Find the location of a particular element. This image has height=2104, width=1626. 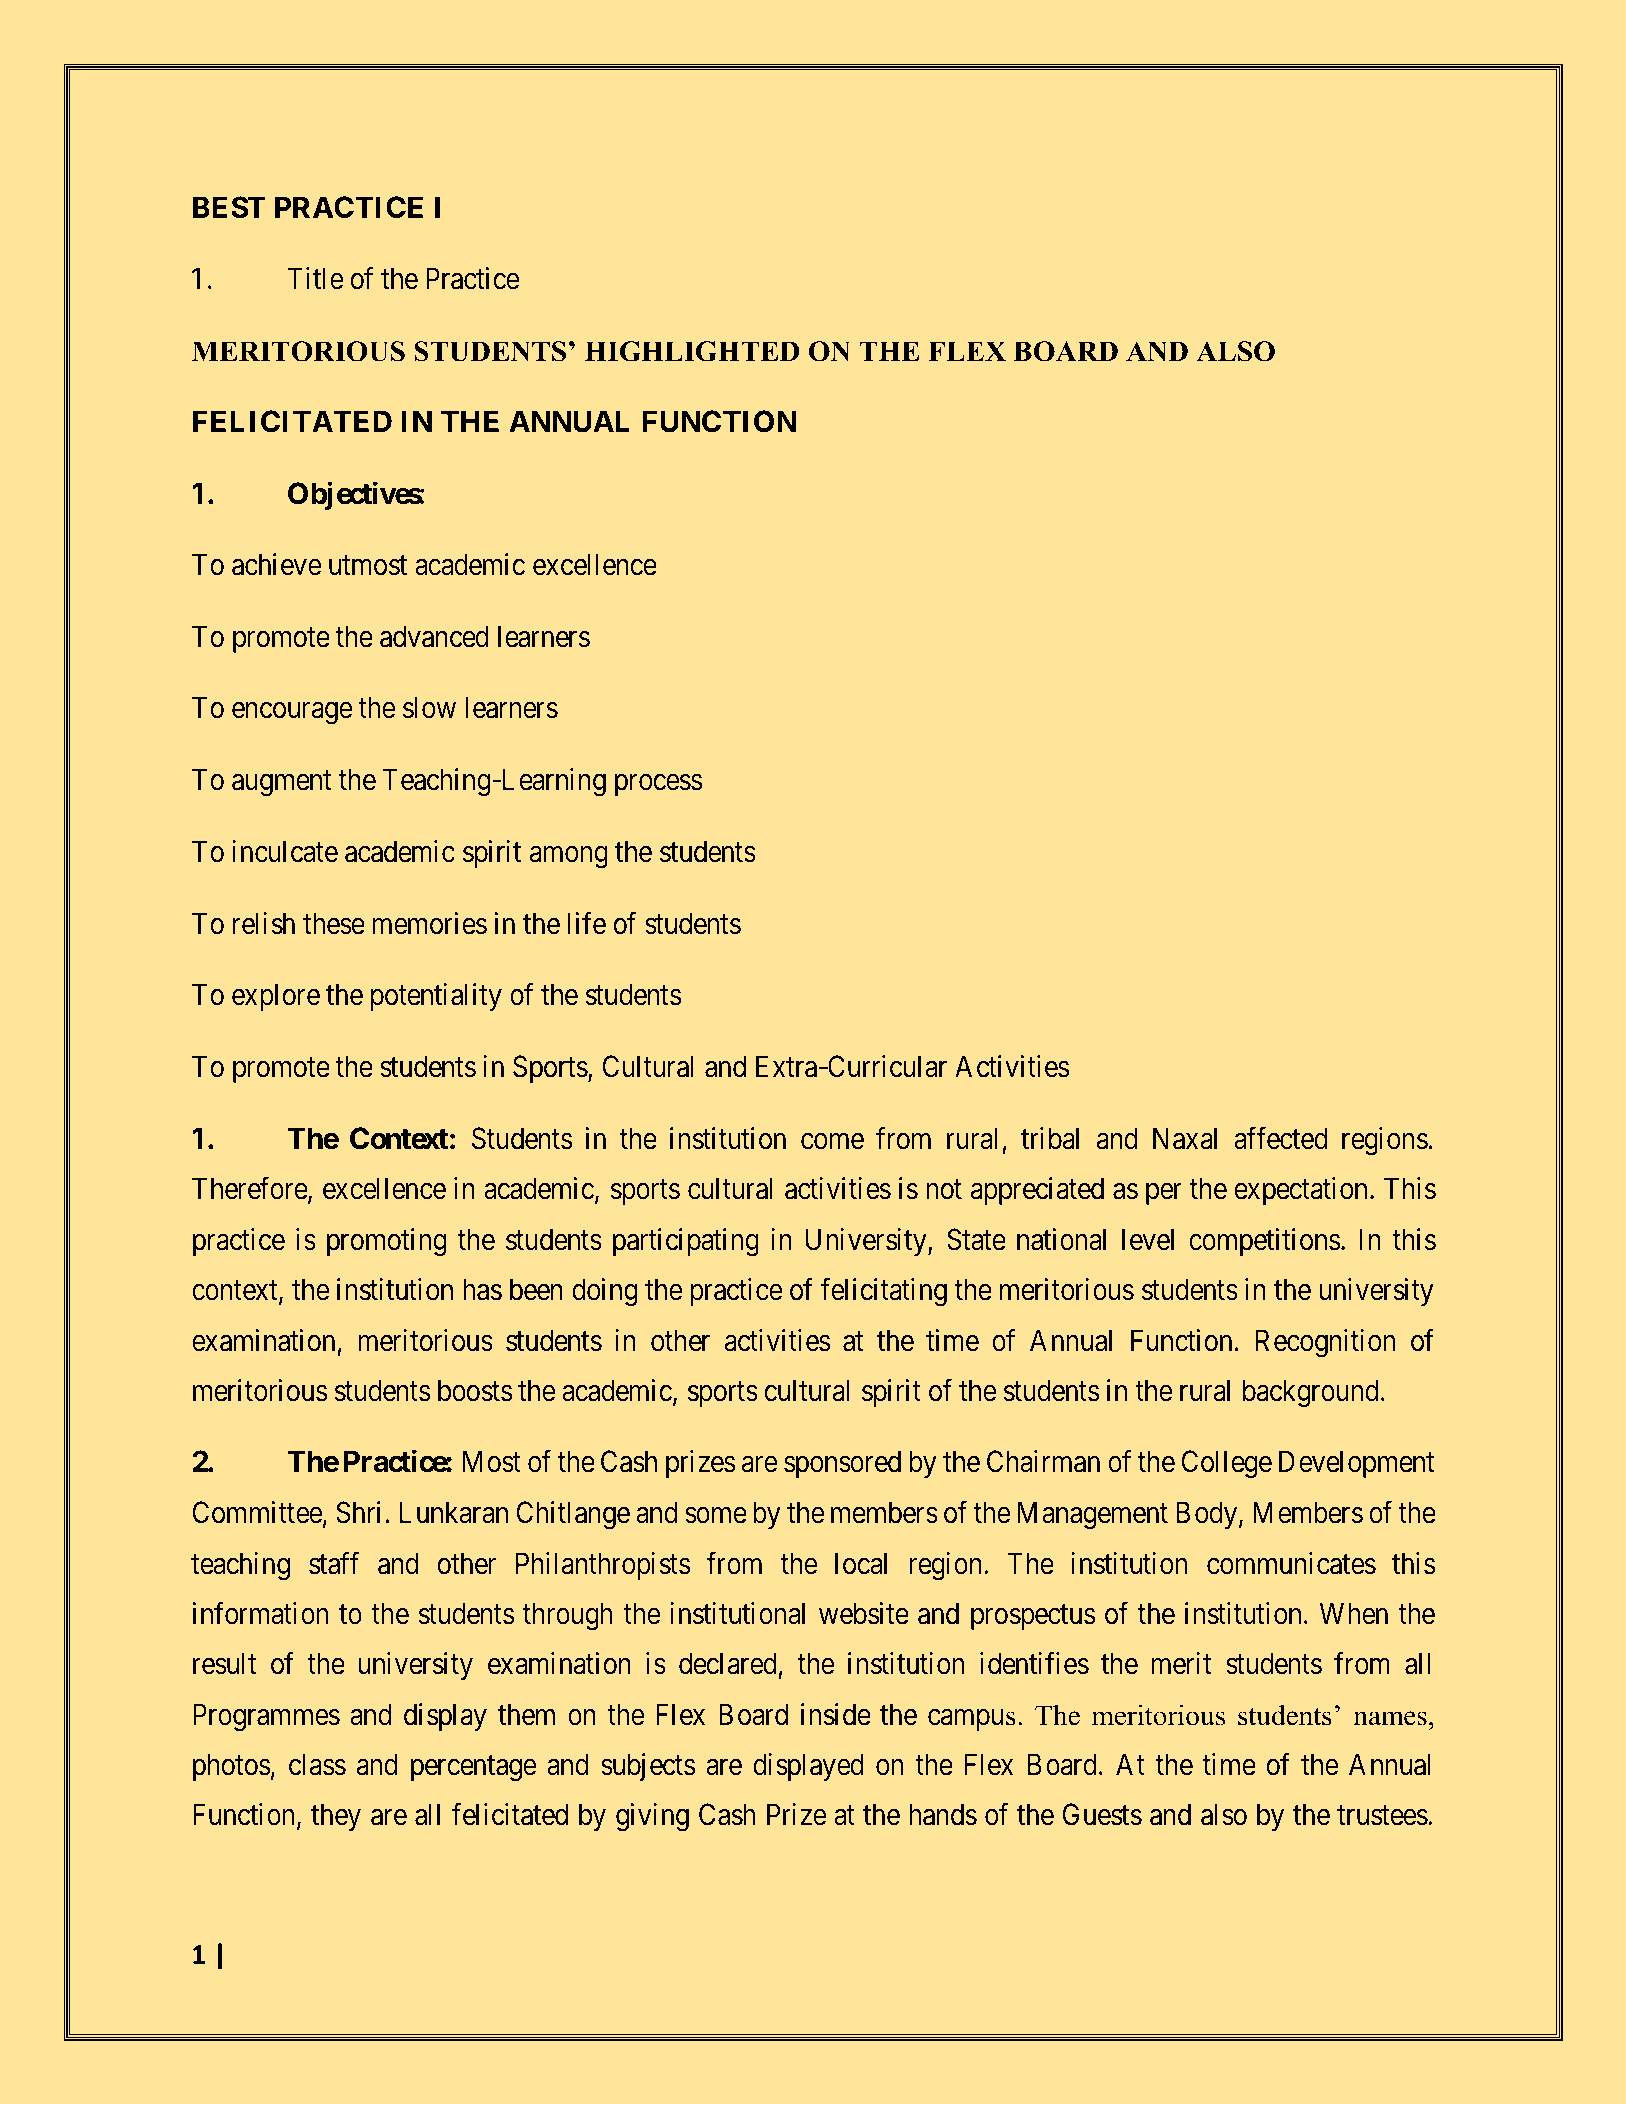

Title is located at coordinates (315, 278).
